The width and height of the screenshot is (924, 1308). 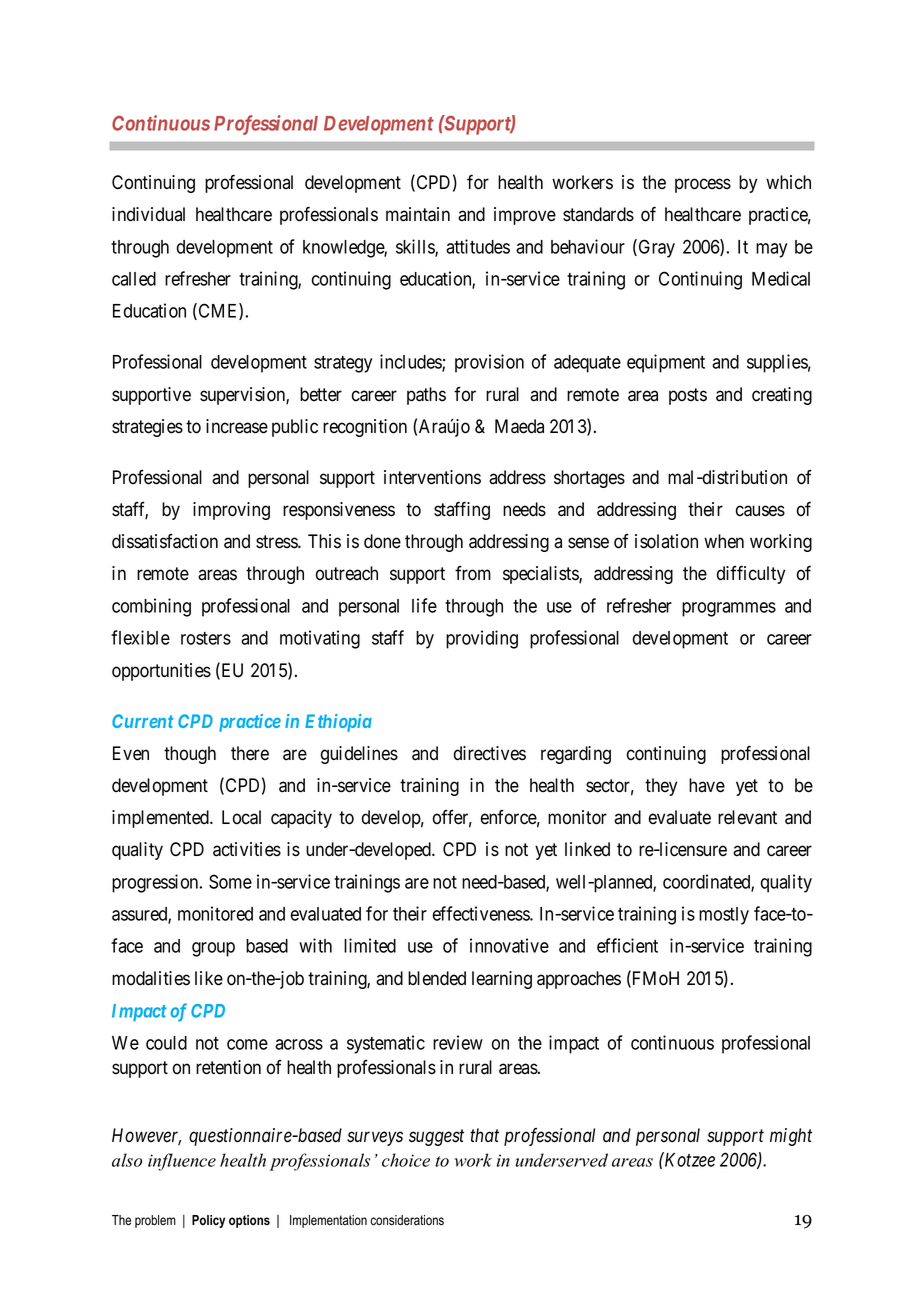 I want to click on process, so click(x=703, y=185).
